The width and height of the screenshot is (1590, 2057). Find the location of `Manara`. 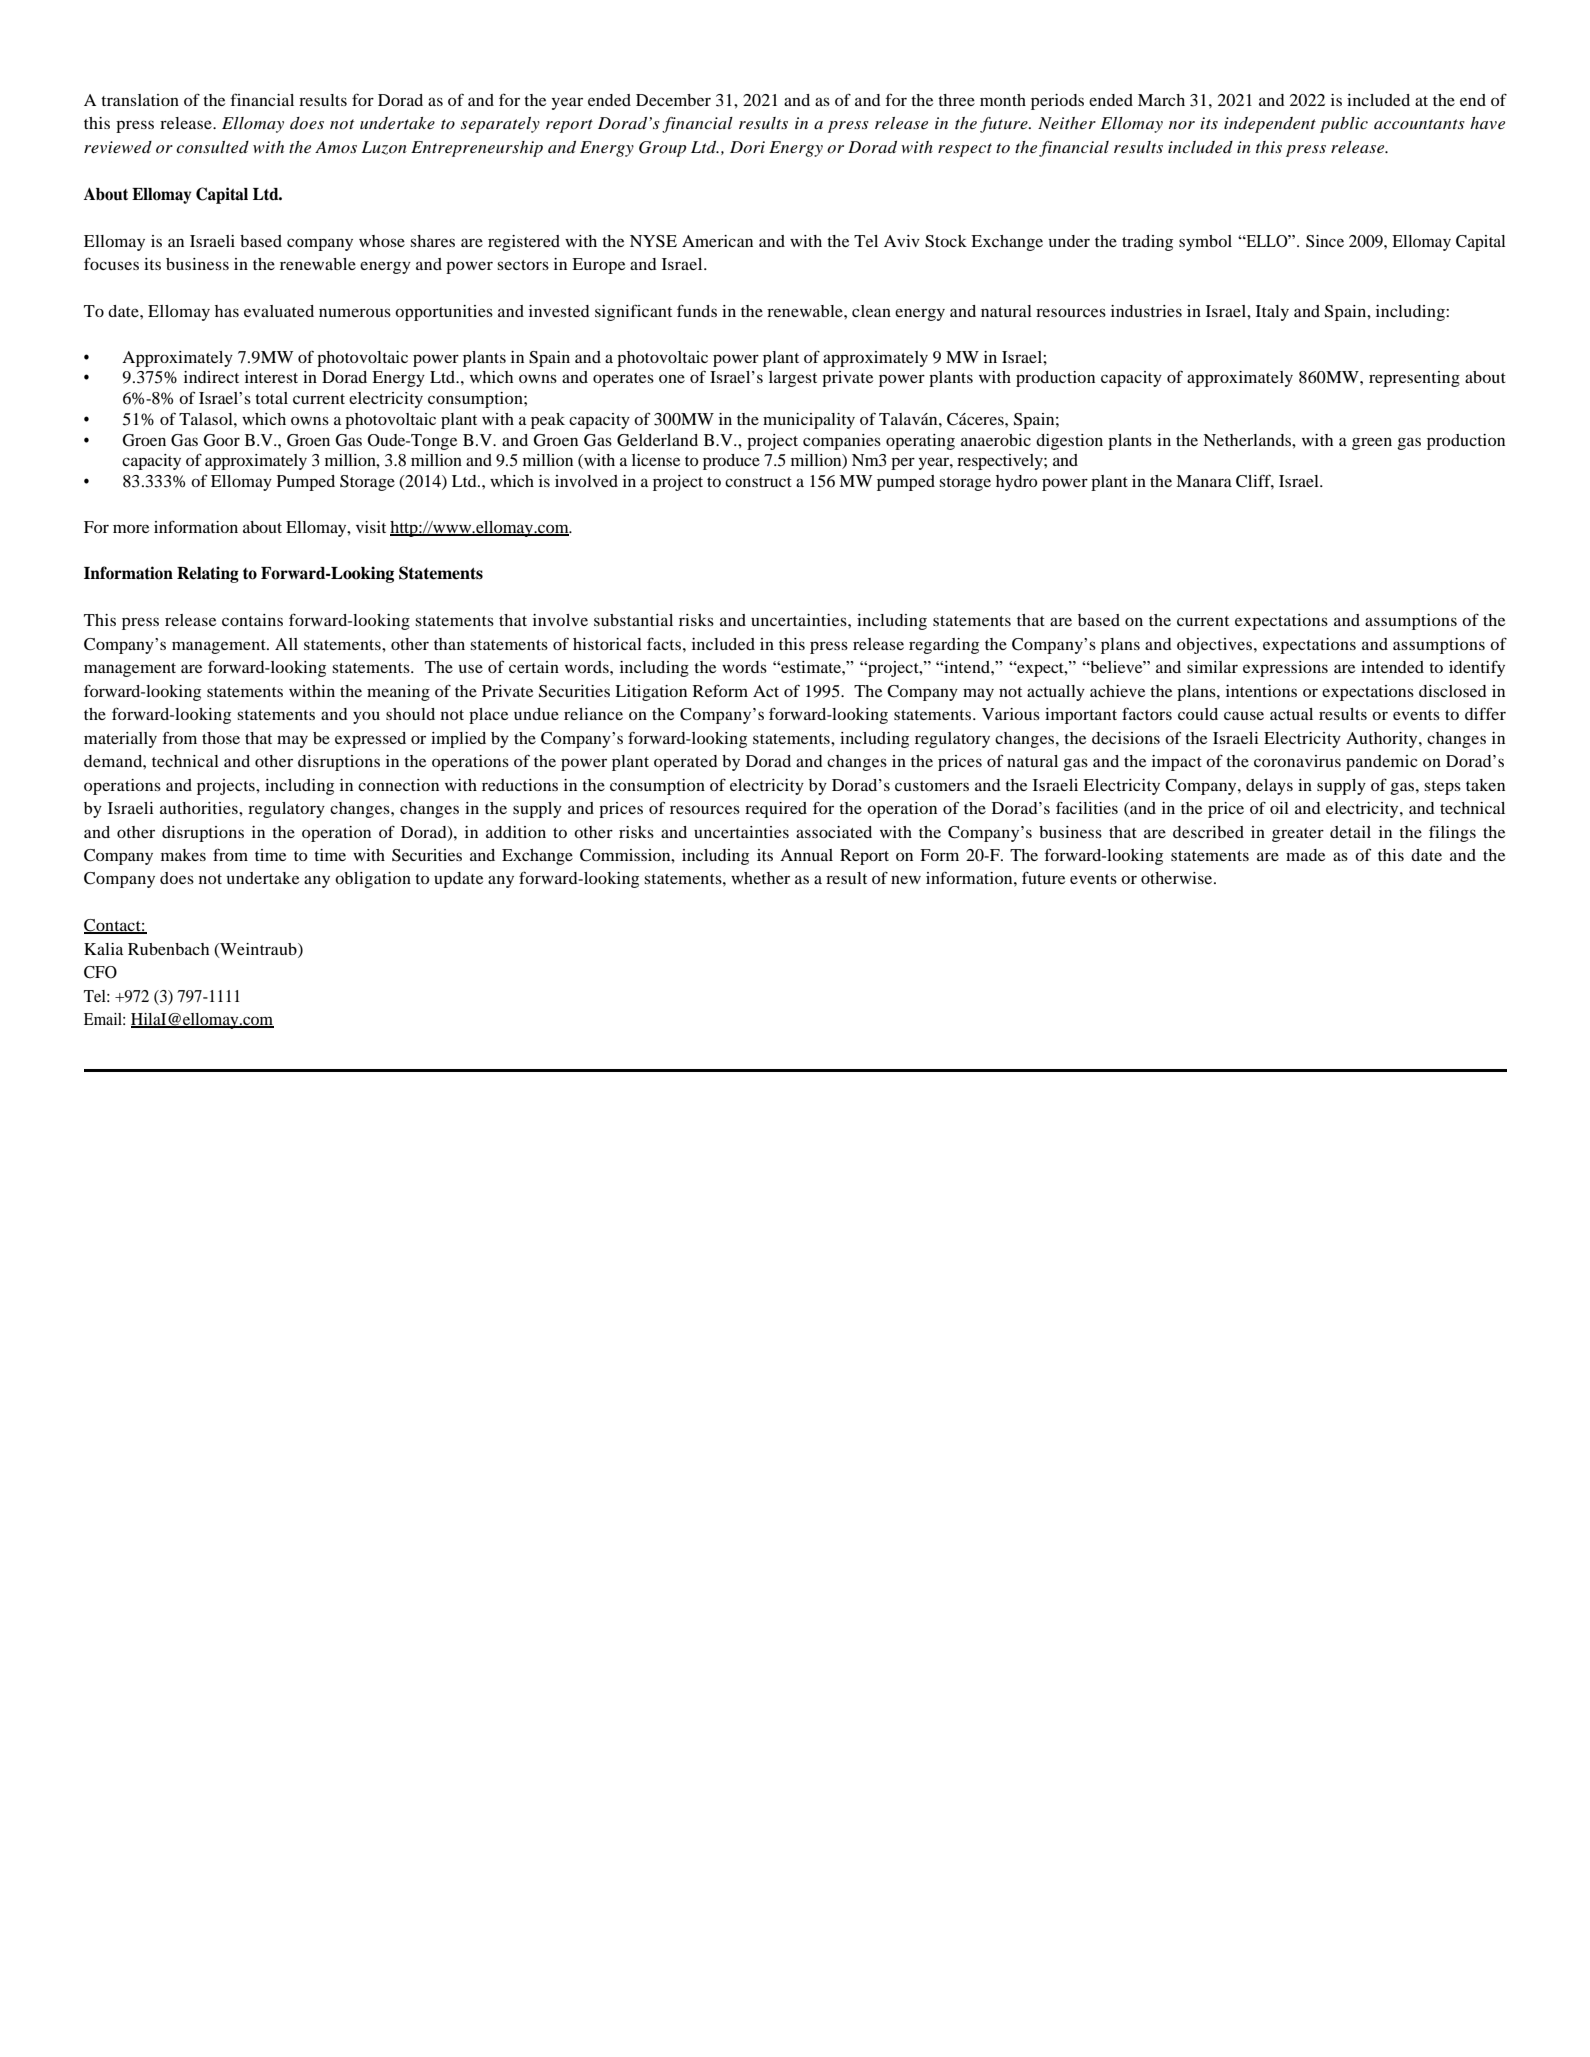

Manara is located at coordinates (1204, 481).
